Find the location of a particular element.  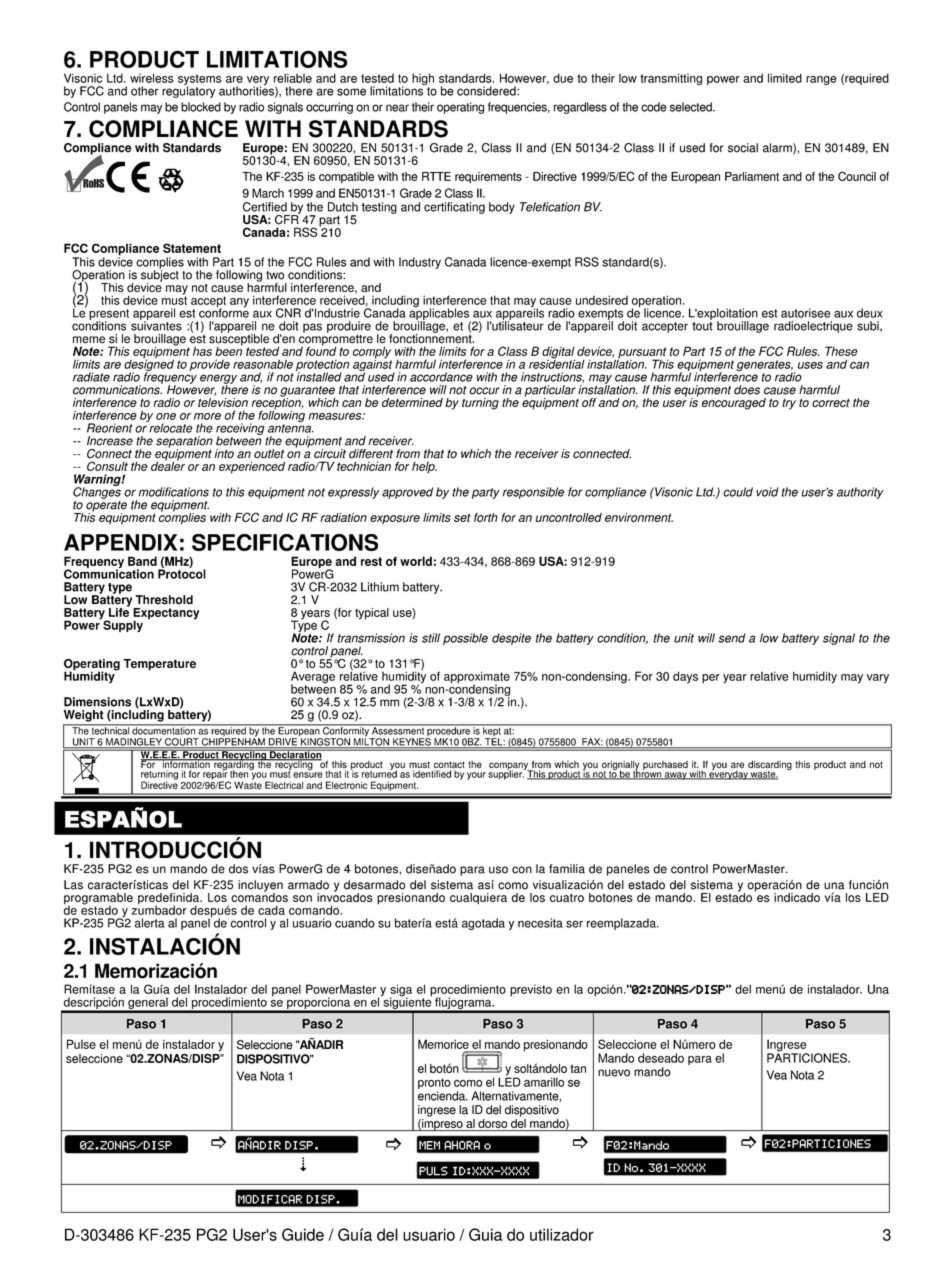

possible is located at coordinates (465, 639).
